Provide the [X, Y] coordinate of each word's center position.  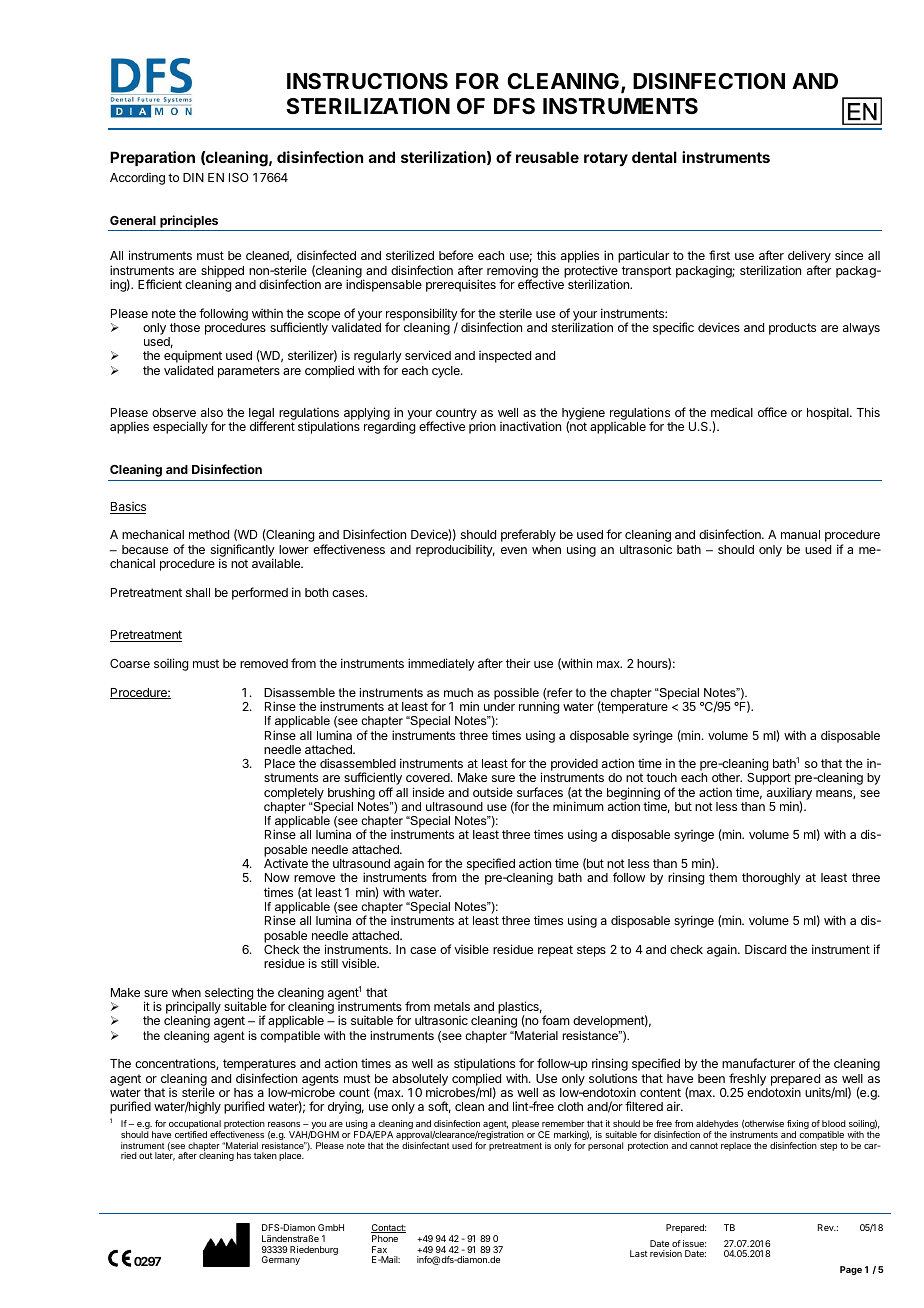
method [209, 534]
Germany [281, 1260]
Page [851, 1270]
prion [482, 428]
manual [800, 534]
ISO [239, 177]
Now [277, 877]
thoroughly [771, 879]
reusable [547, 157]
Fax [379, 1249]
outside [493, 792]
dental [654, 157]
